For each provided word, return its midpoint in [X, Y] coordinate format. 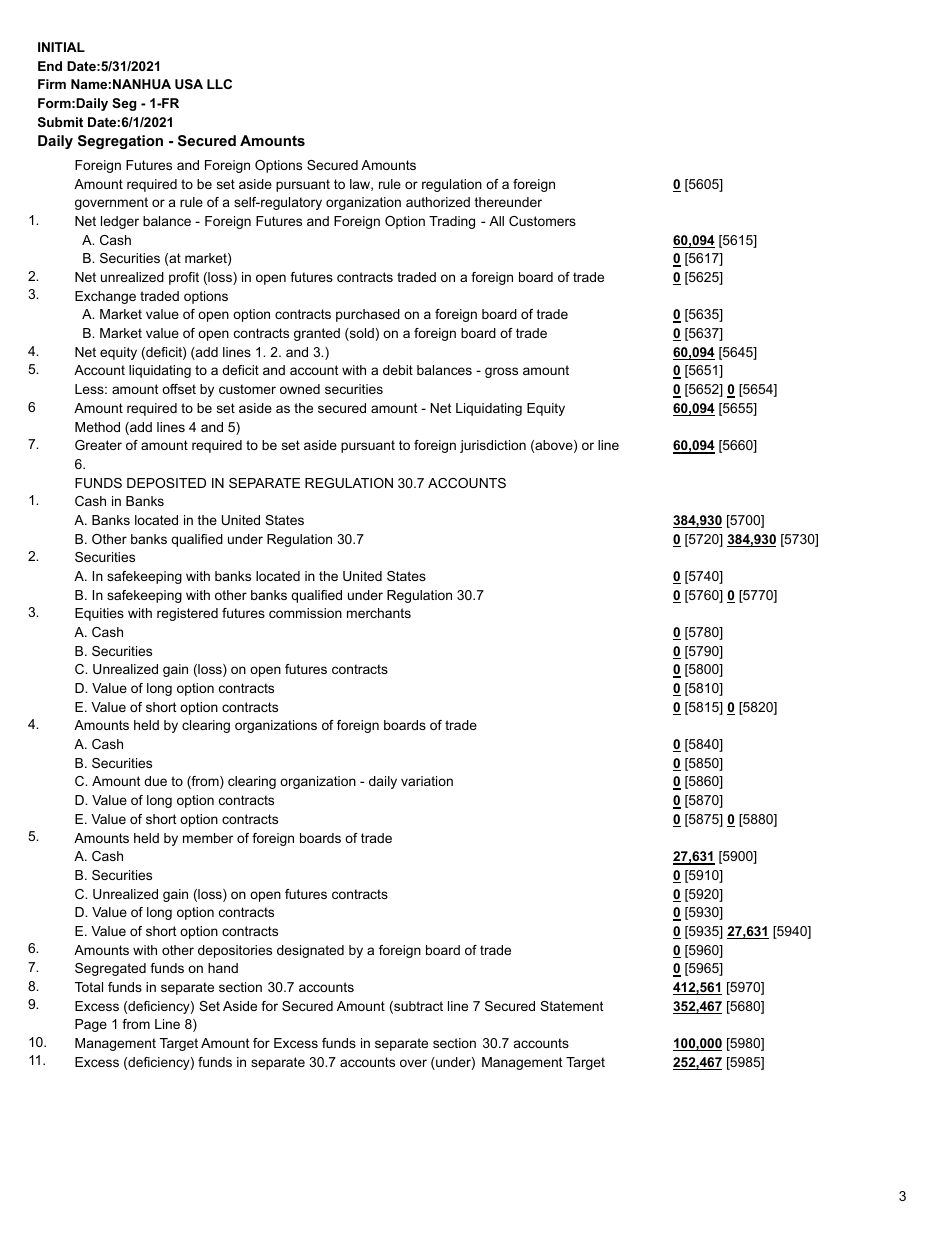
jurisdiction [493, 446]
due [155, 781]
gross [501, 372]
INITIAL [61, 47]
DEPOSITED [166, 483]
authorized [438, 202]
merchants [379, 613]
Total [89, 987]
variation [427, 781]
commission [305, 613]
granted [317, 334]
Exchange [105, 297]
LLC [219, 84]
